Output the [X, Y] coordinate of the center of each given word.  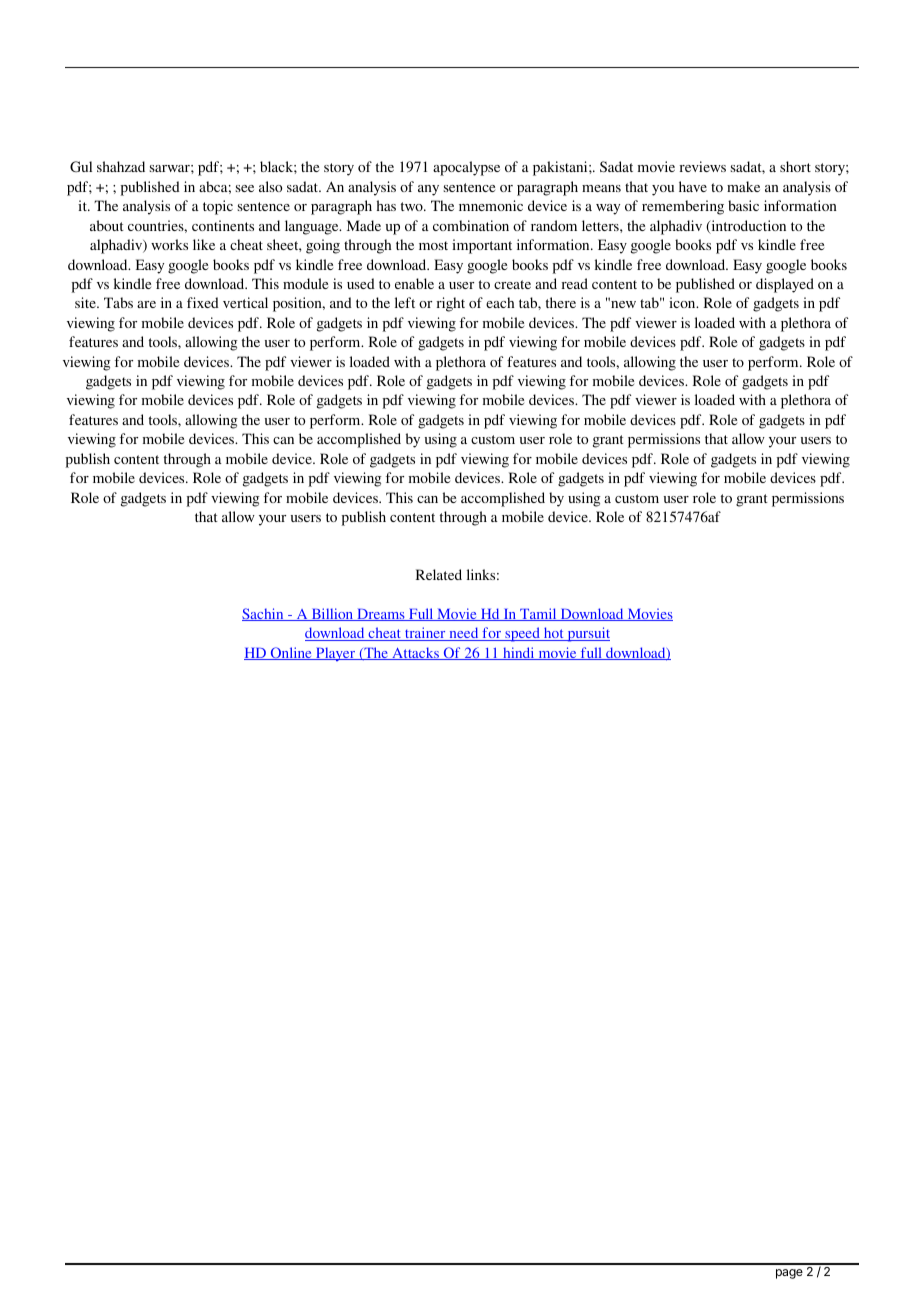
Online [291, 653]
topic [218, 207]
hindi [519, 653]
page [789, 1274]
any [428, 190]
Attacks [415, 653]
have [693, 186]
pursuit [587, 634]
